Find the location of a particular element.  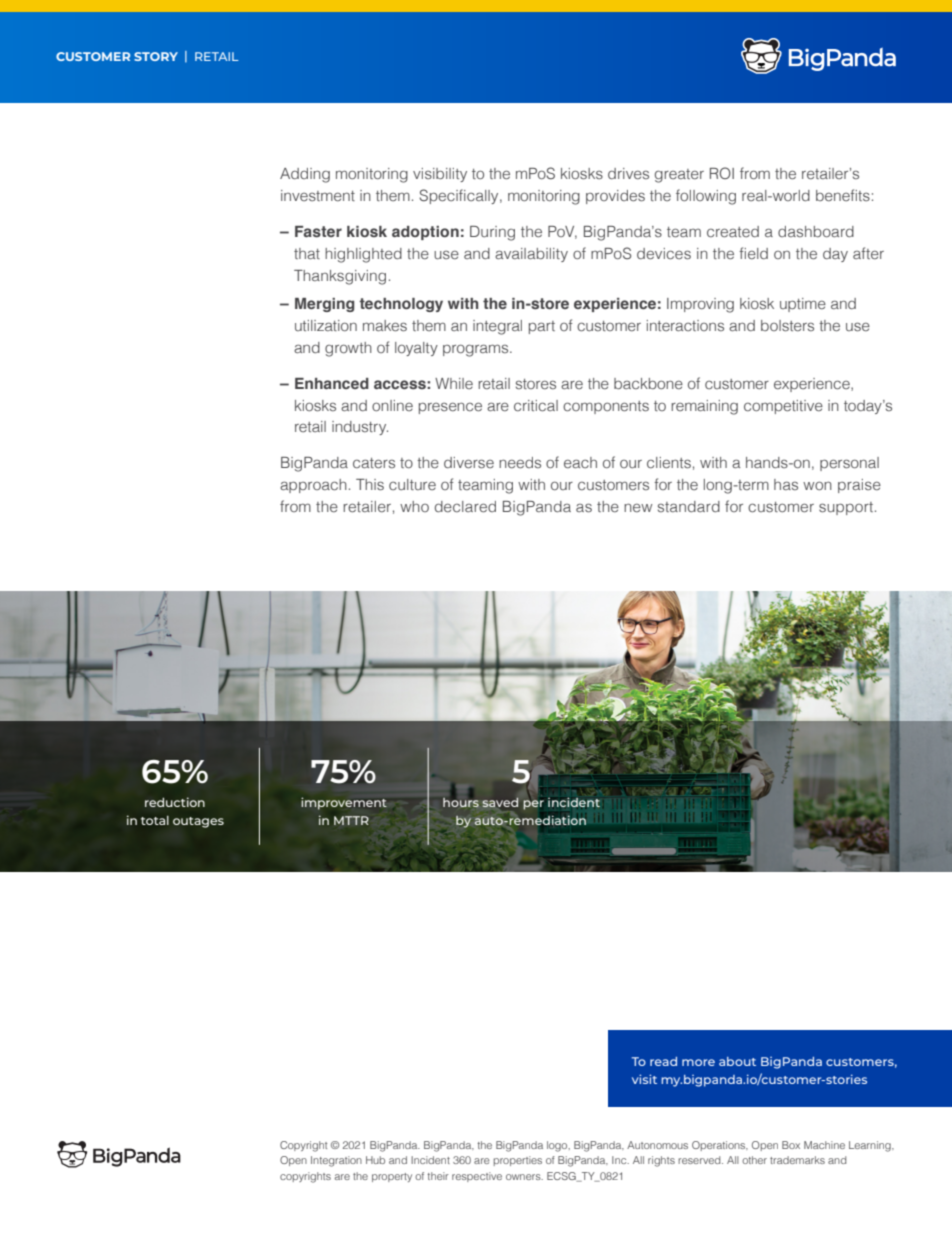

STORY is located at coordinates (156, 56).
